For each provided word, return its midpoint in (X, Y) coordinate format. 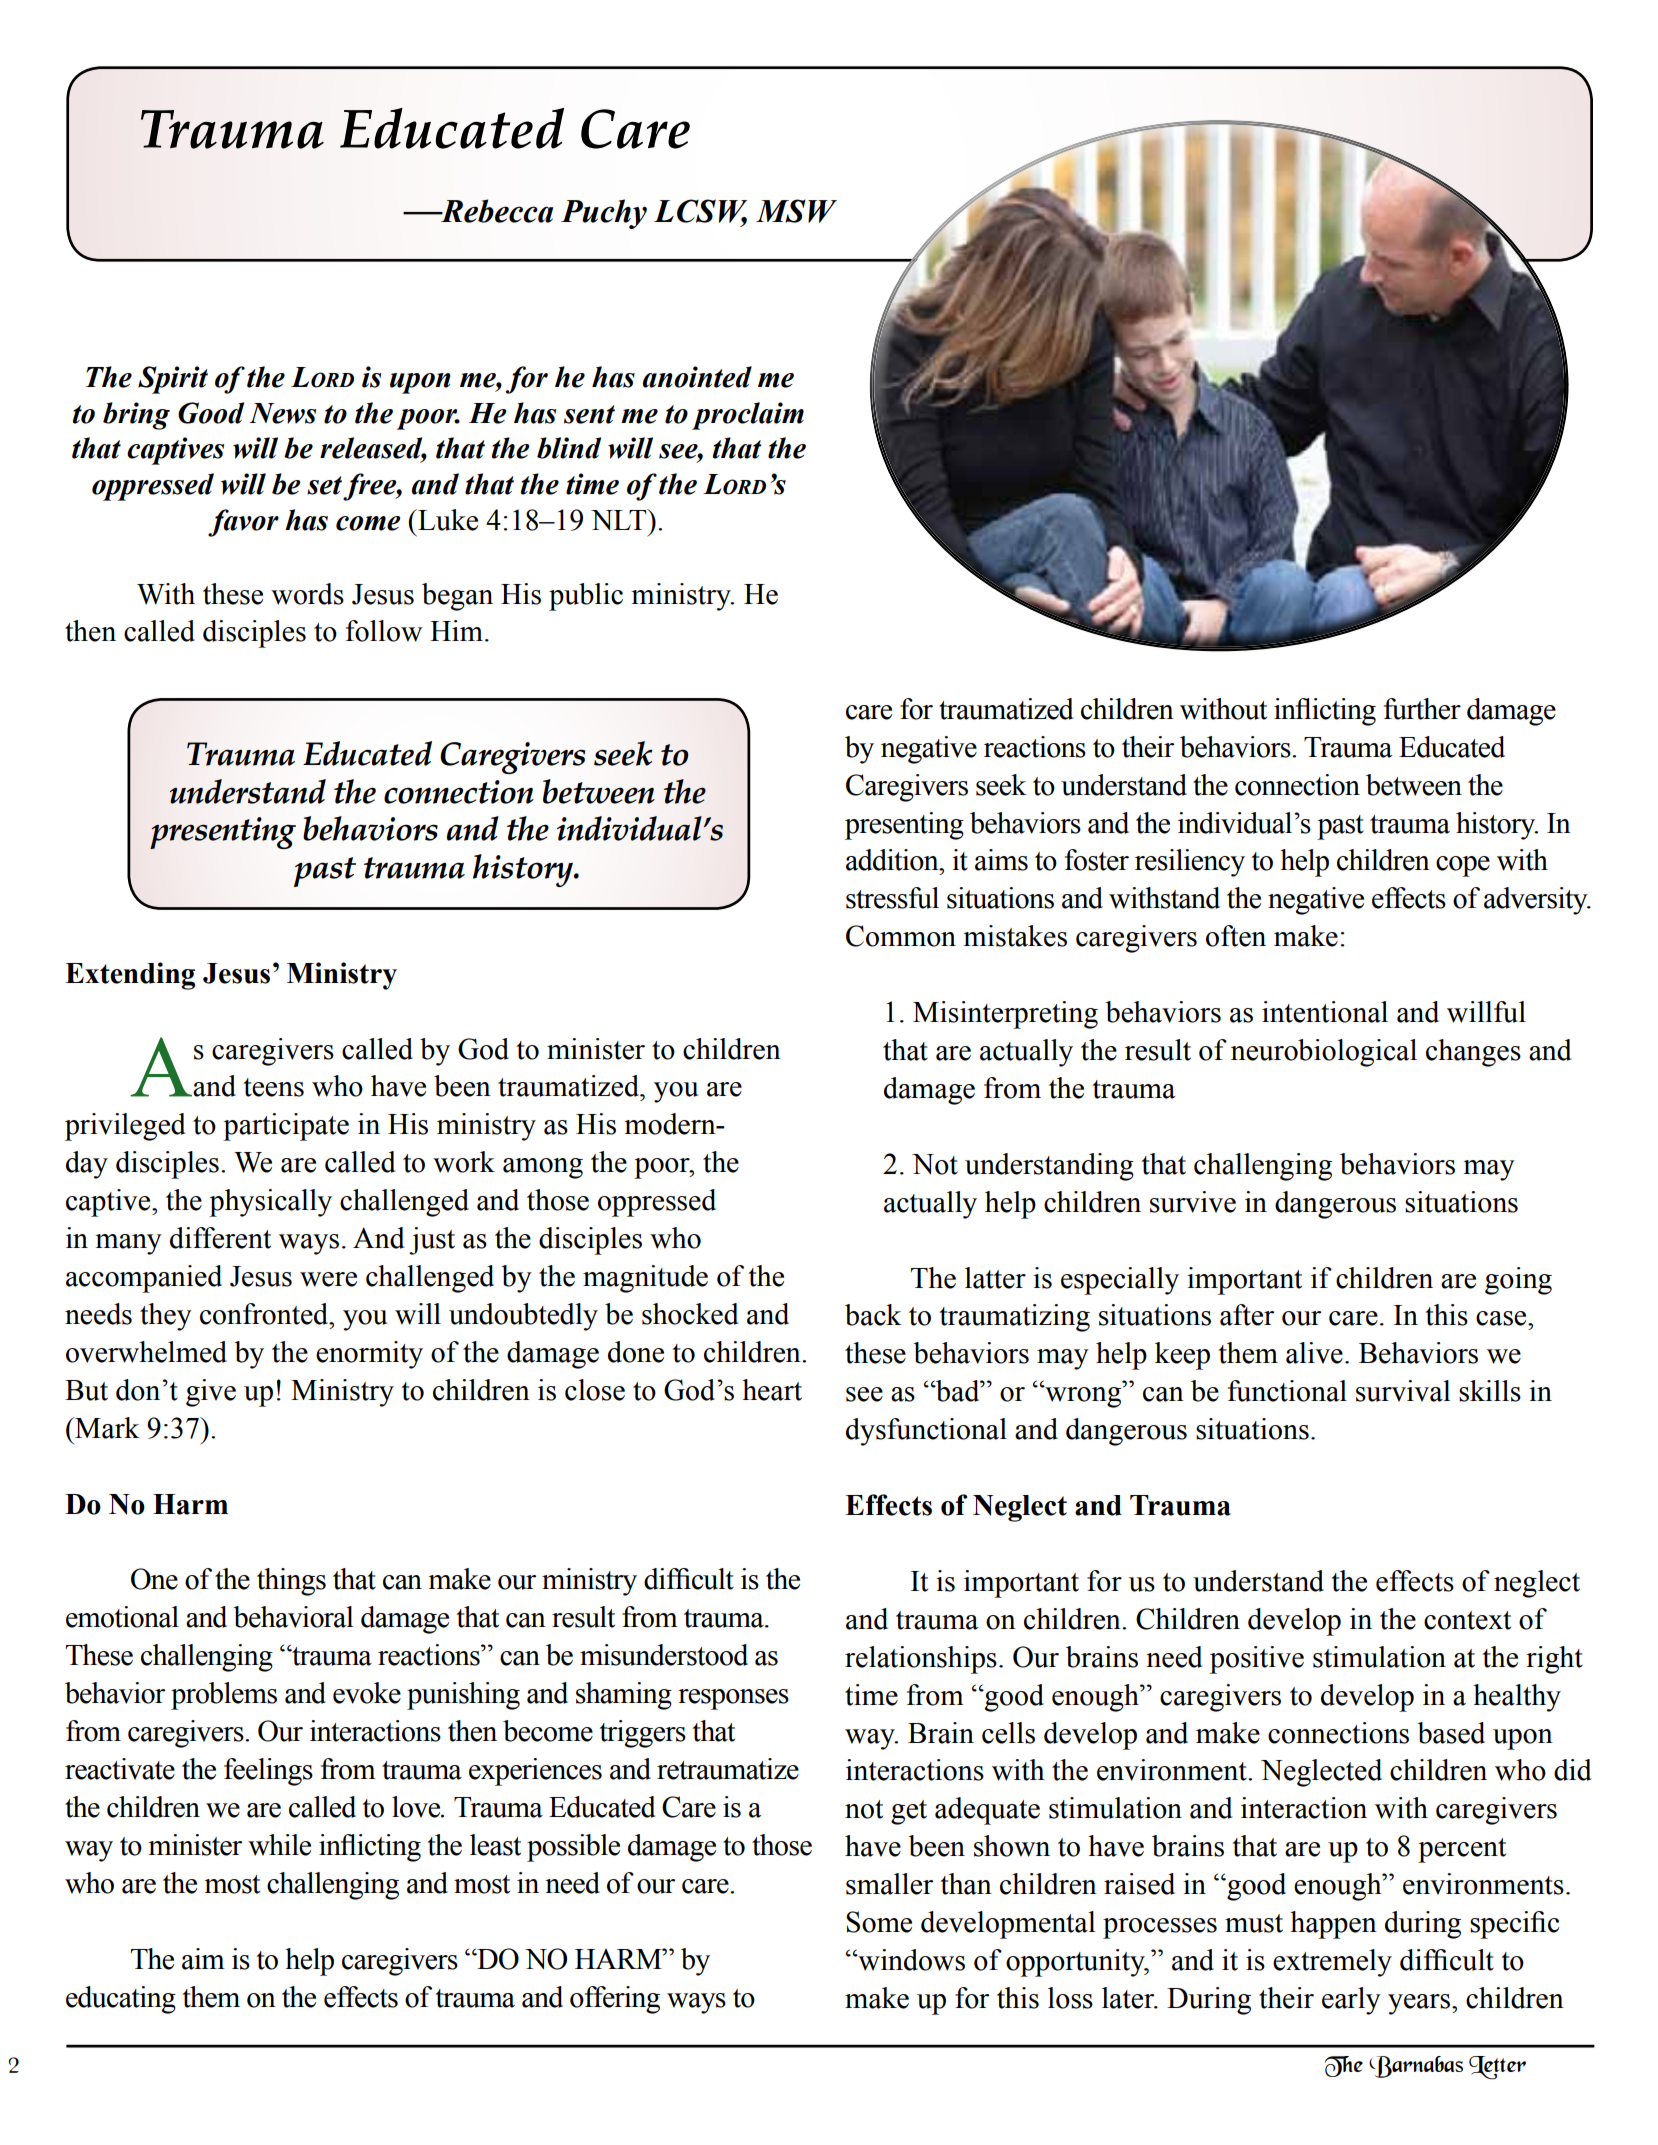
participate (286, 1127)
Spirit (173, 380)
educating (121, 2000)
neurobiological (1324, 1053)
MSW (796, 211)
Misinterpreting (1005, 1015)
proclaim (748, 416)
